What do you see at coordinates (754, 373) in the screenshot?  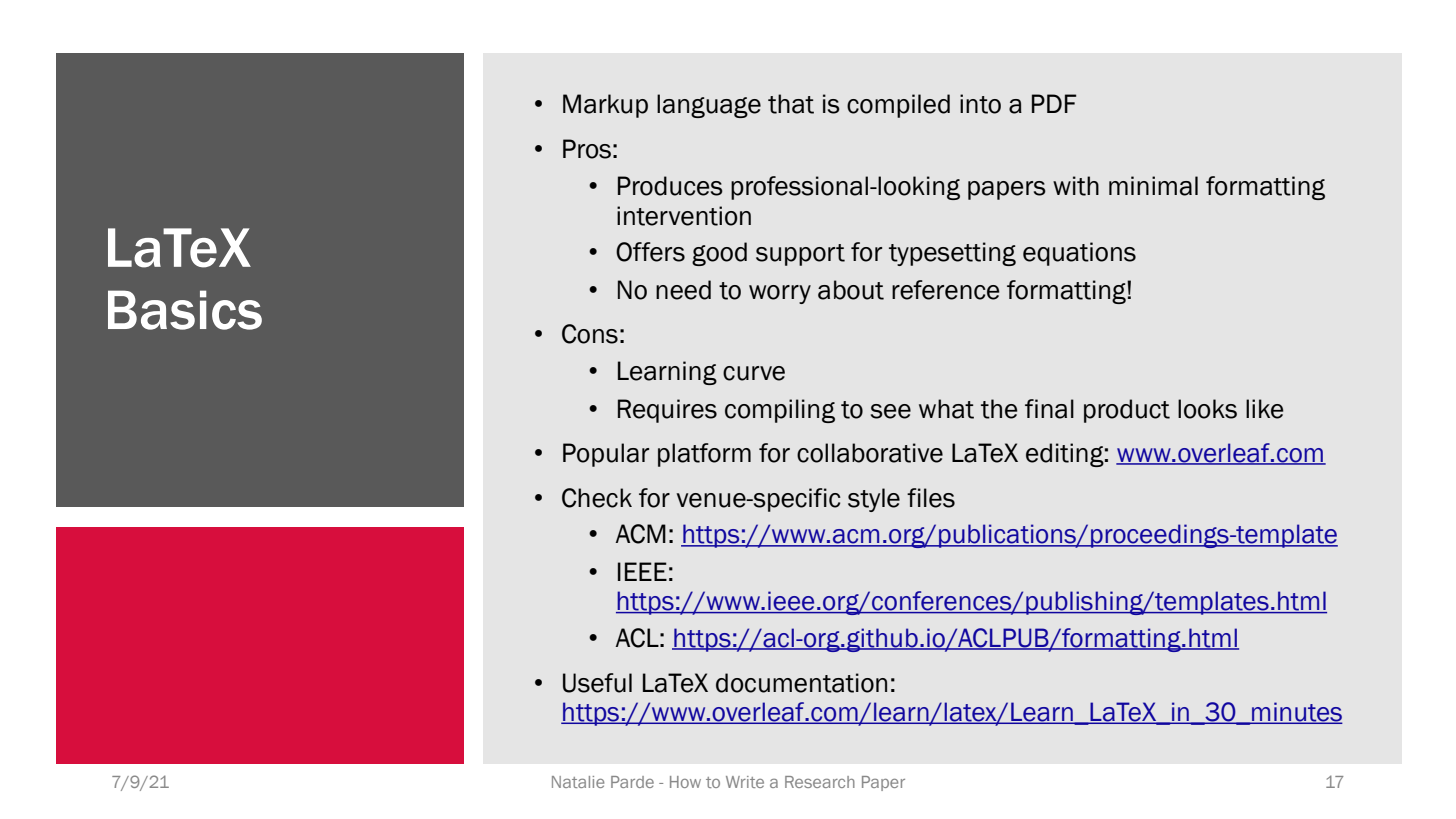 I see `curve` at bounding box center [754, 373].
